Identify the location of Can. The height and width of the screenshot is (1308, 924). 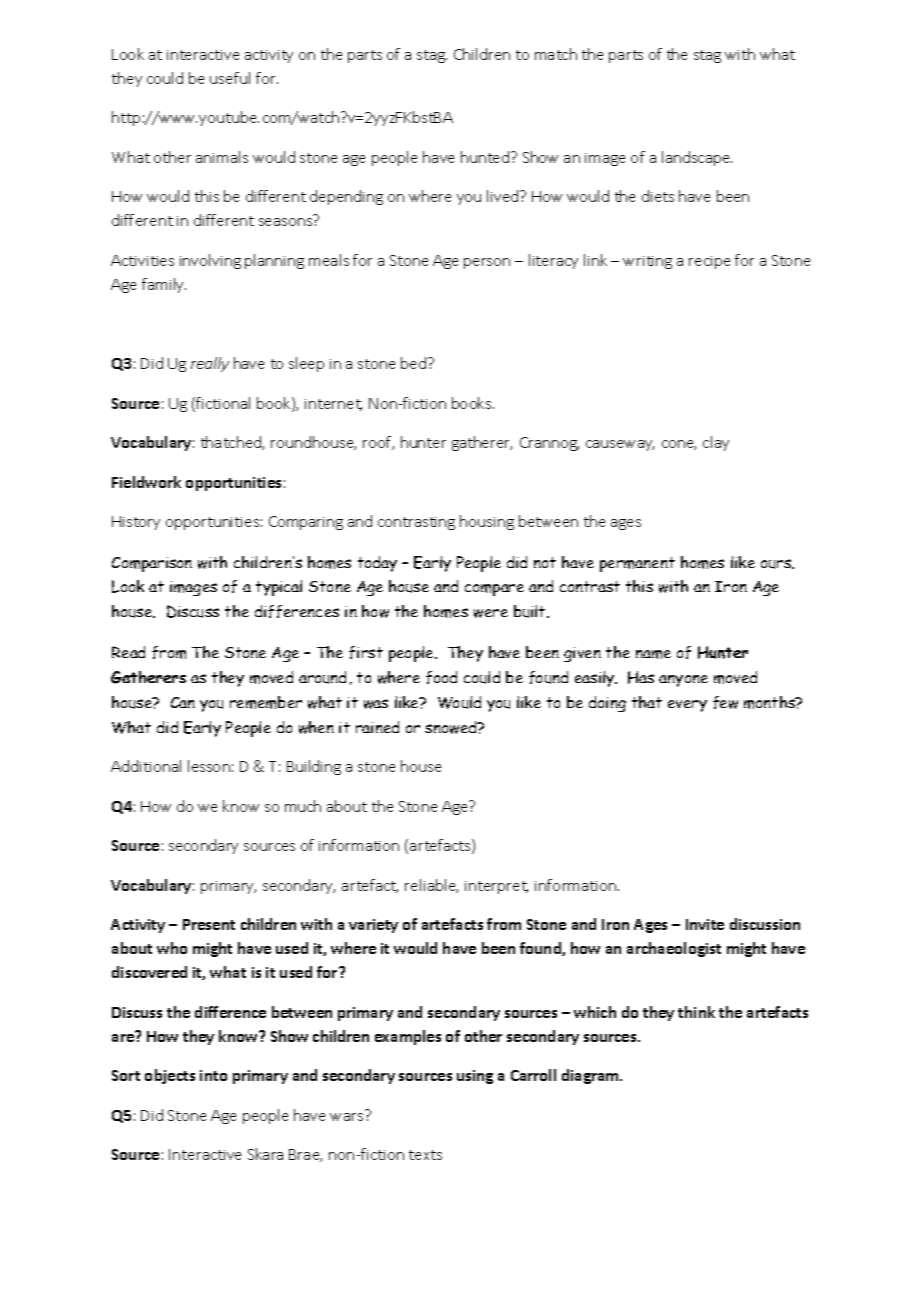
(183, 702).
